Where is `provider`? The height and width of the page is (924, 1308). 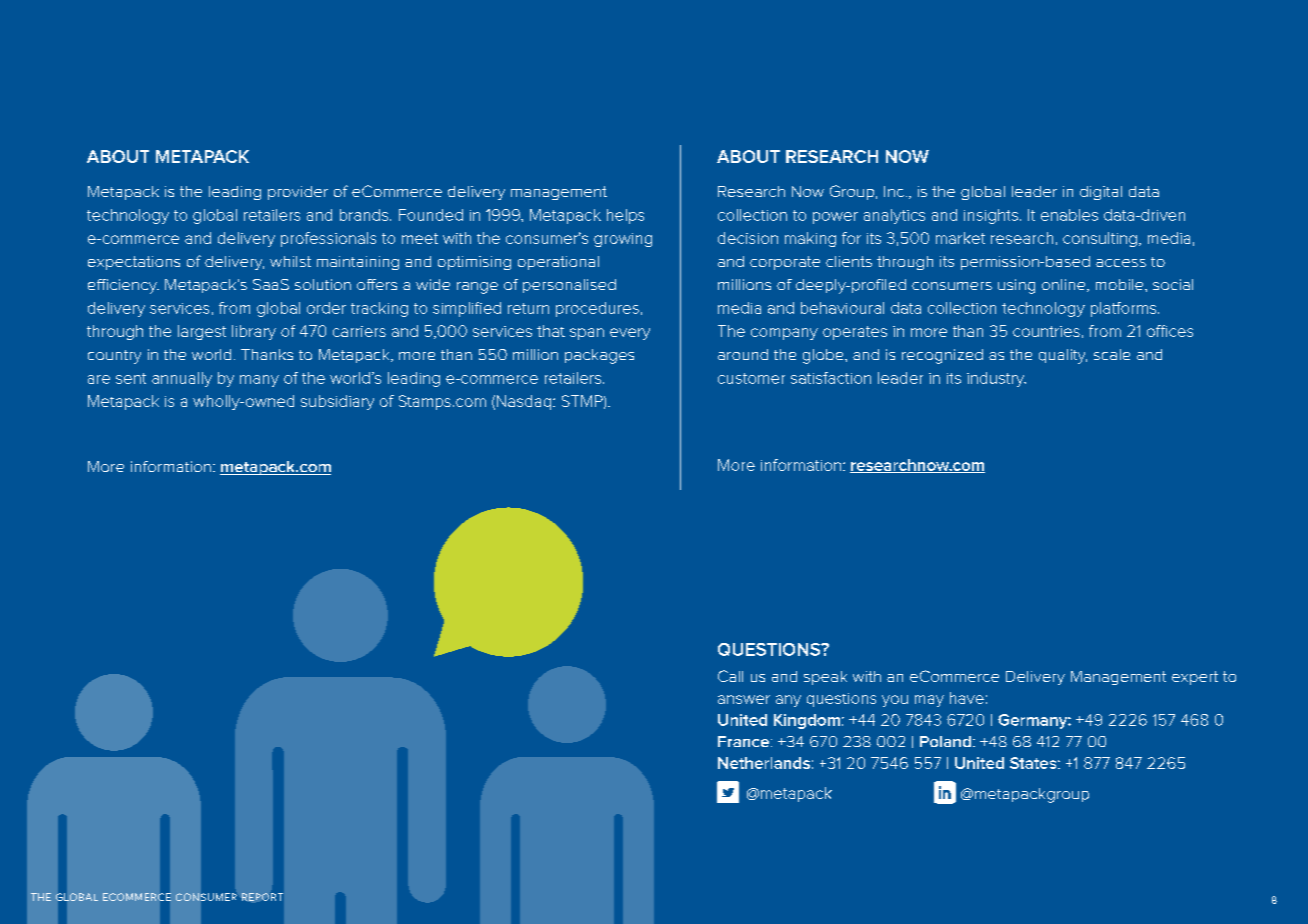 provider is located at coordinates (298, 193).
